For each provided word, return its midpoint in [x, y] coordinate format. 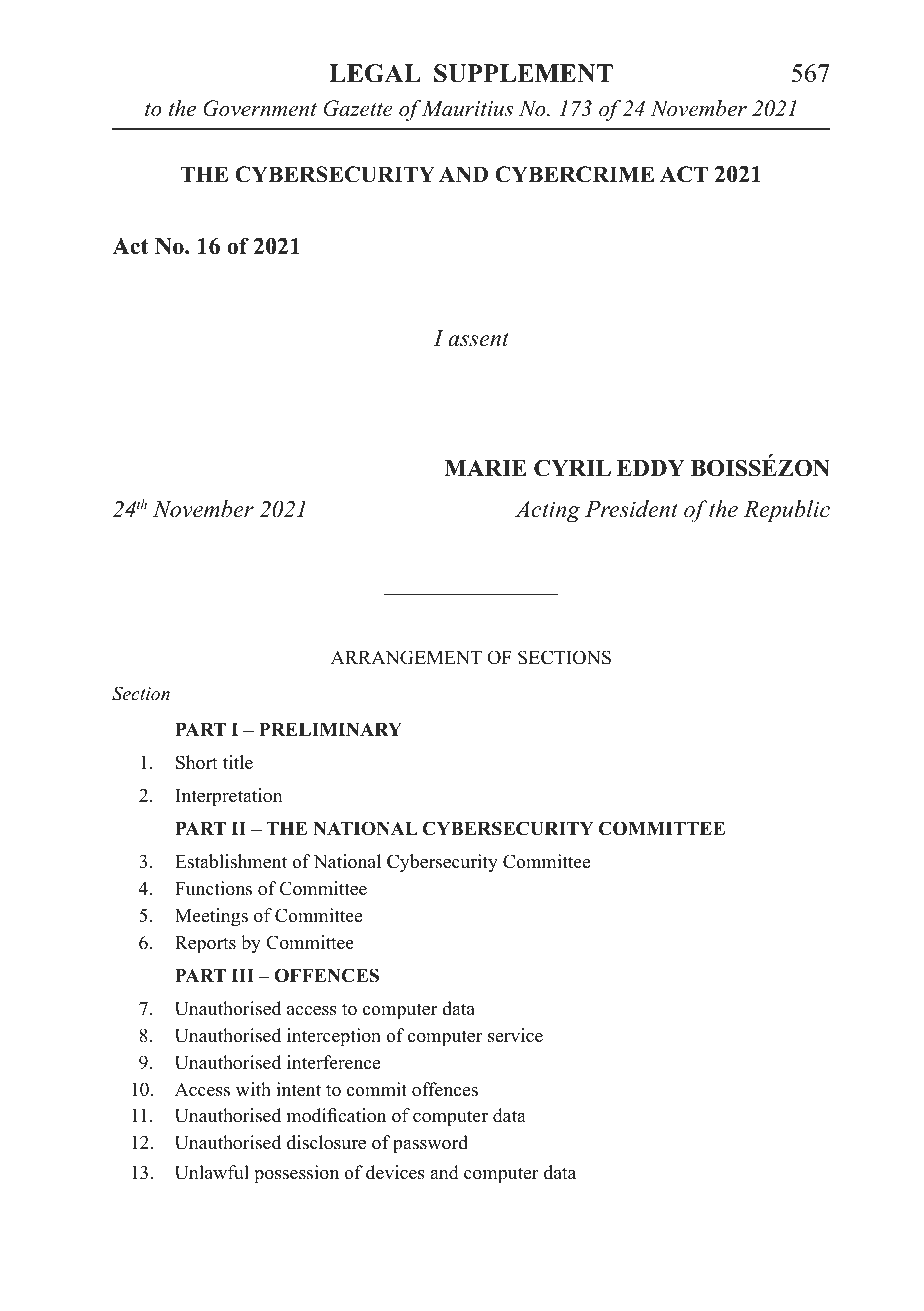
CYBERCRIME [574, 174]
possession [296, 1174]
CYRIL [572, 468]
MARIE [485, 468]
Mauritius [467, 108]
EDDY [651, 468]
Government [260, 108]
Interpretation [229, 797]
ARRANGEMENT [406, 657]
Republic [787, 511]
